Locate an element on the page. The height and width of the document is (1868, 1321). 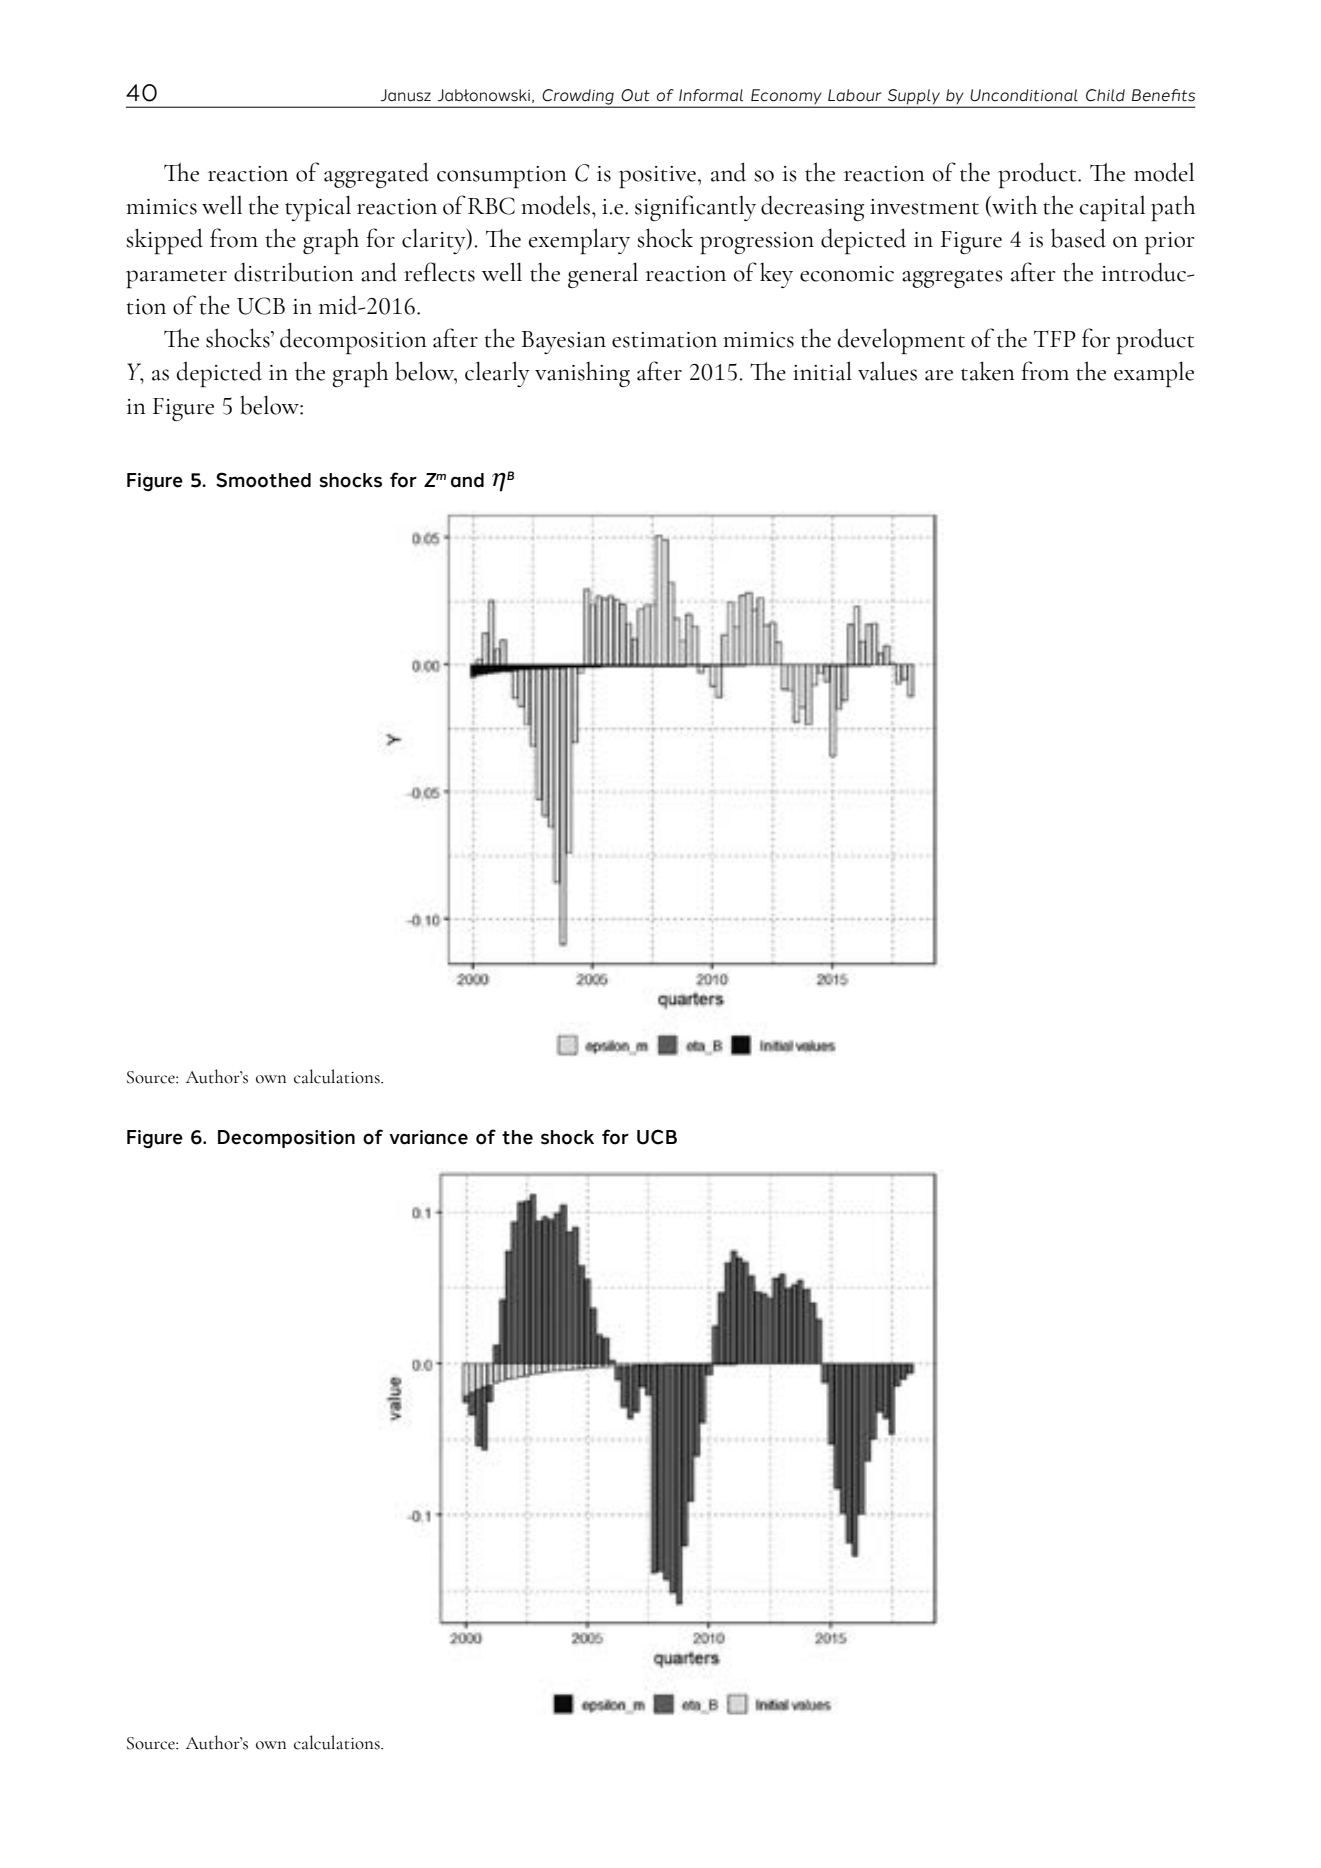
clearly is located at coordinates (497, 374).
